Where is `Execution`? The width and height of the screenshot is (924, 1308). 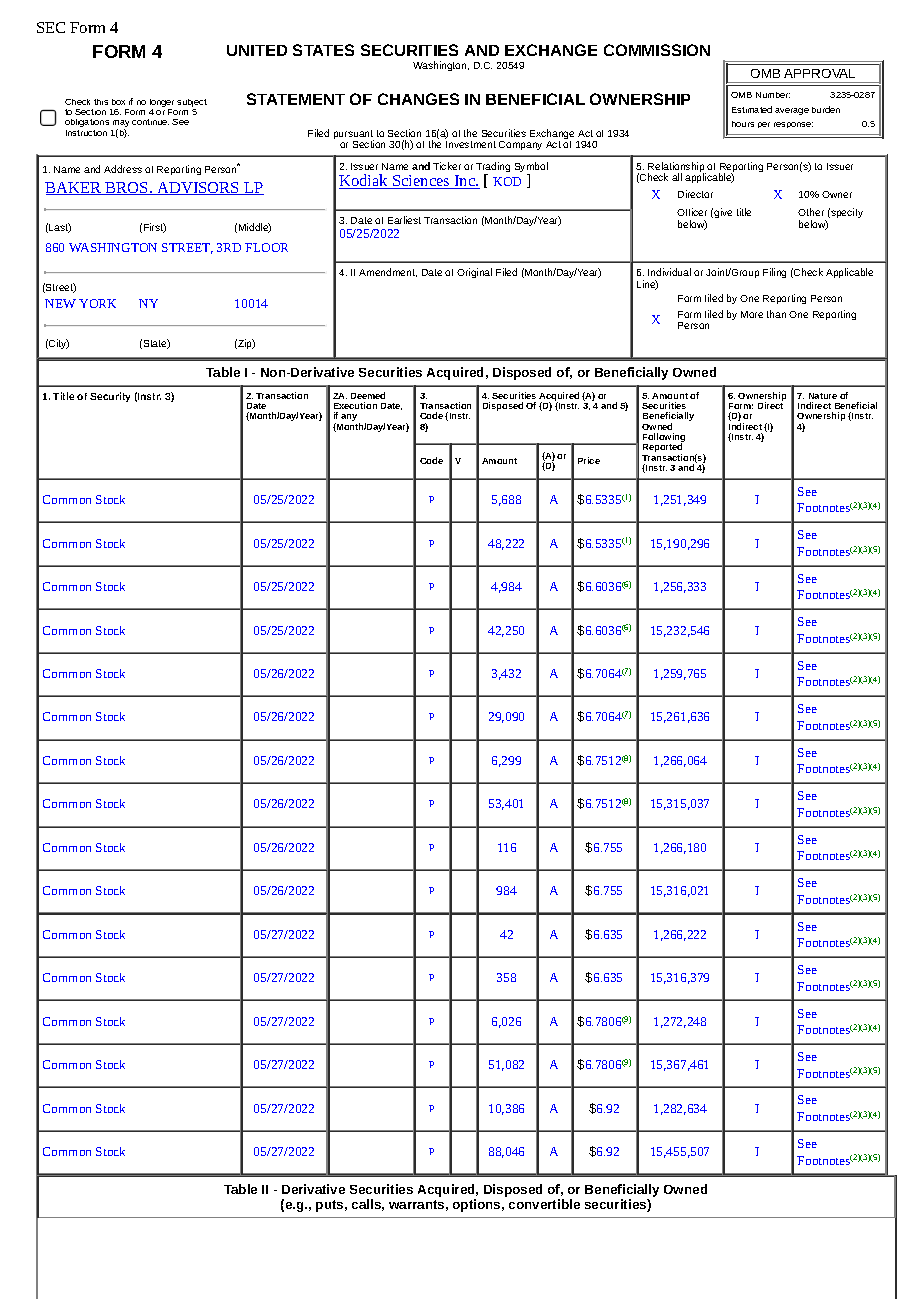 Execution is located at coordinates (355, 405).
